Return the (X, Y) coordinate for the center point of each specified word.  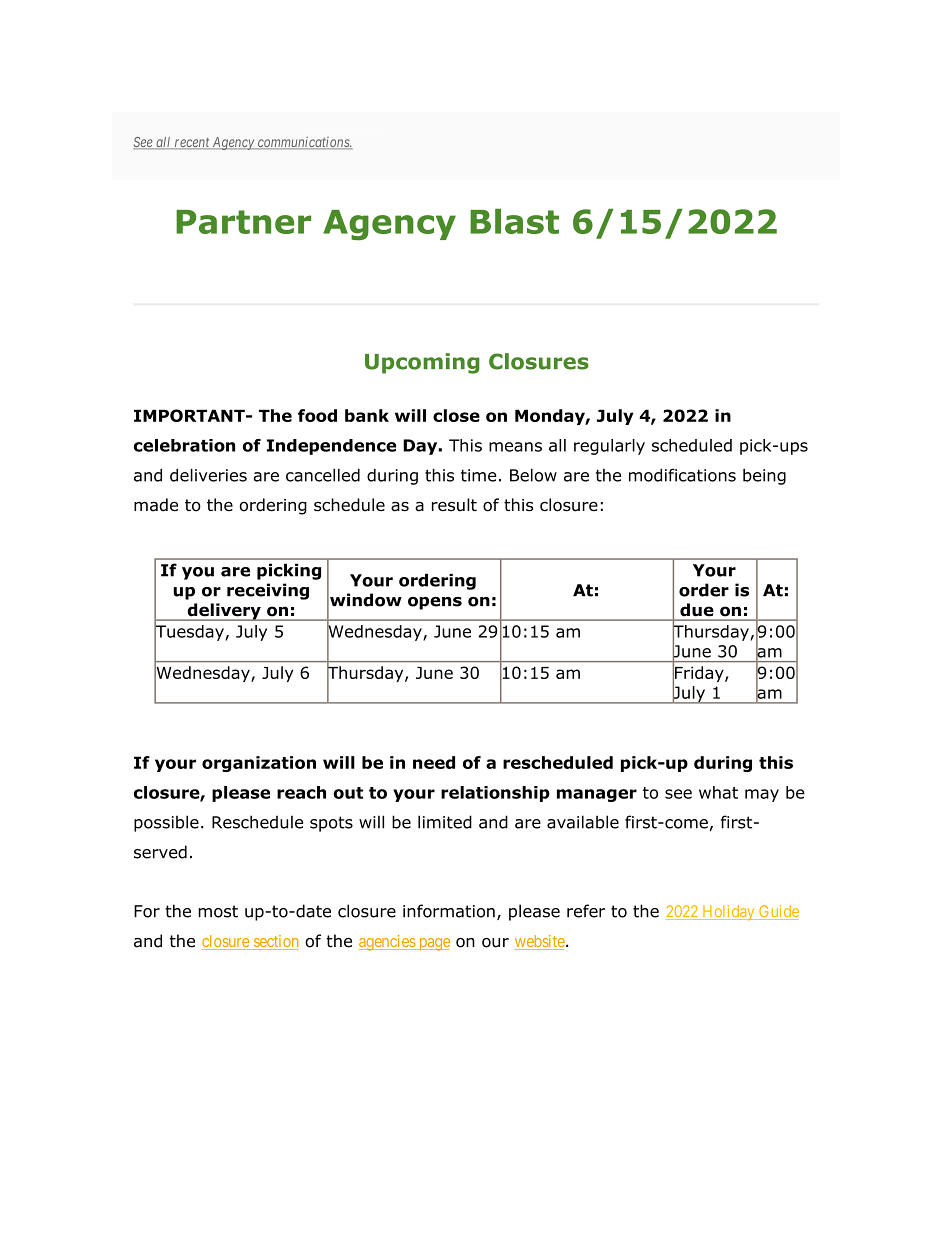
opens (435, 603)
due (696, 609)
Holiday (728, 913)
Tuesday (189, 633)
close (456, 415)
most (218, 911)
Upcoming (422, 363)
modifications (682, 475)
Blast (514, 221)
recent (192, 143)
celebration (184, 445)
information (449, 911)
